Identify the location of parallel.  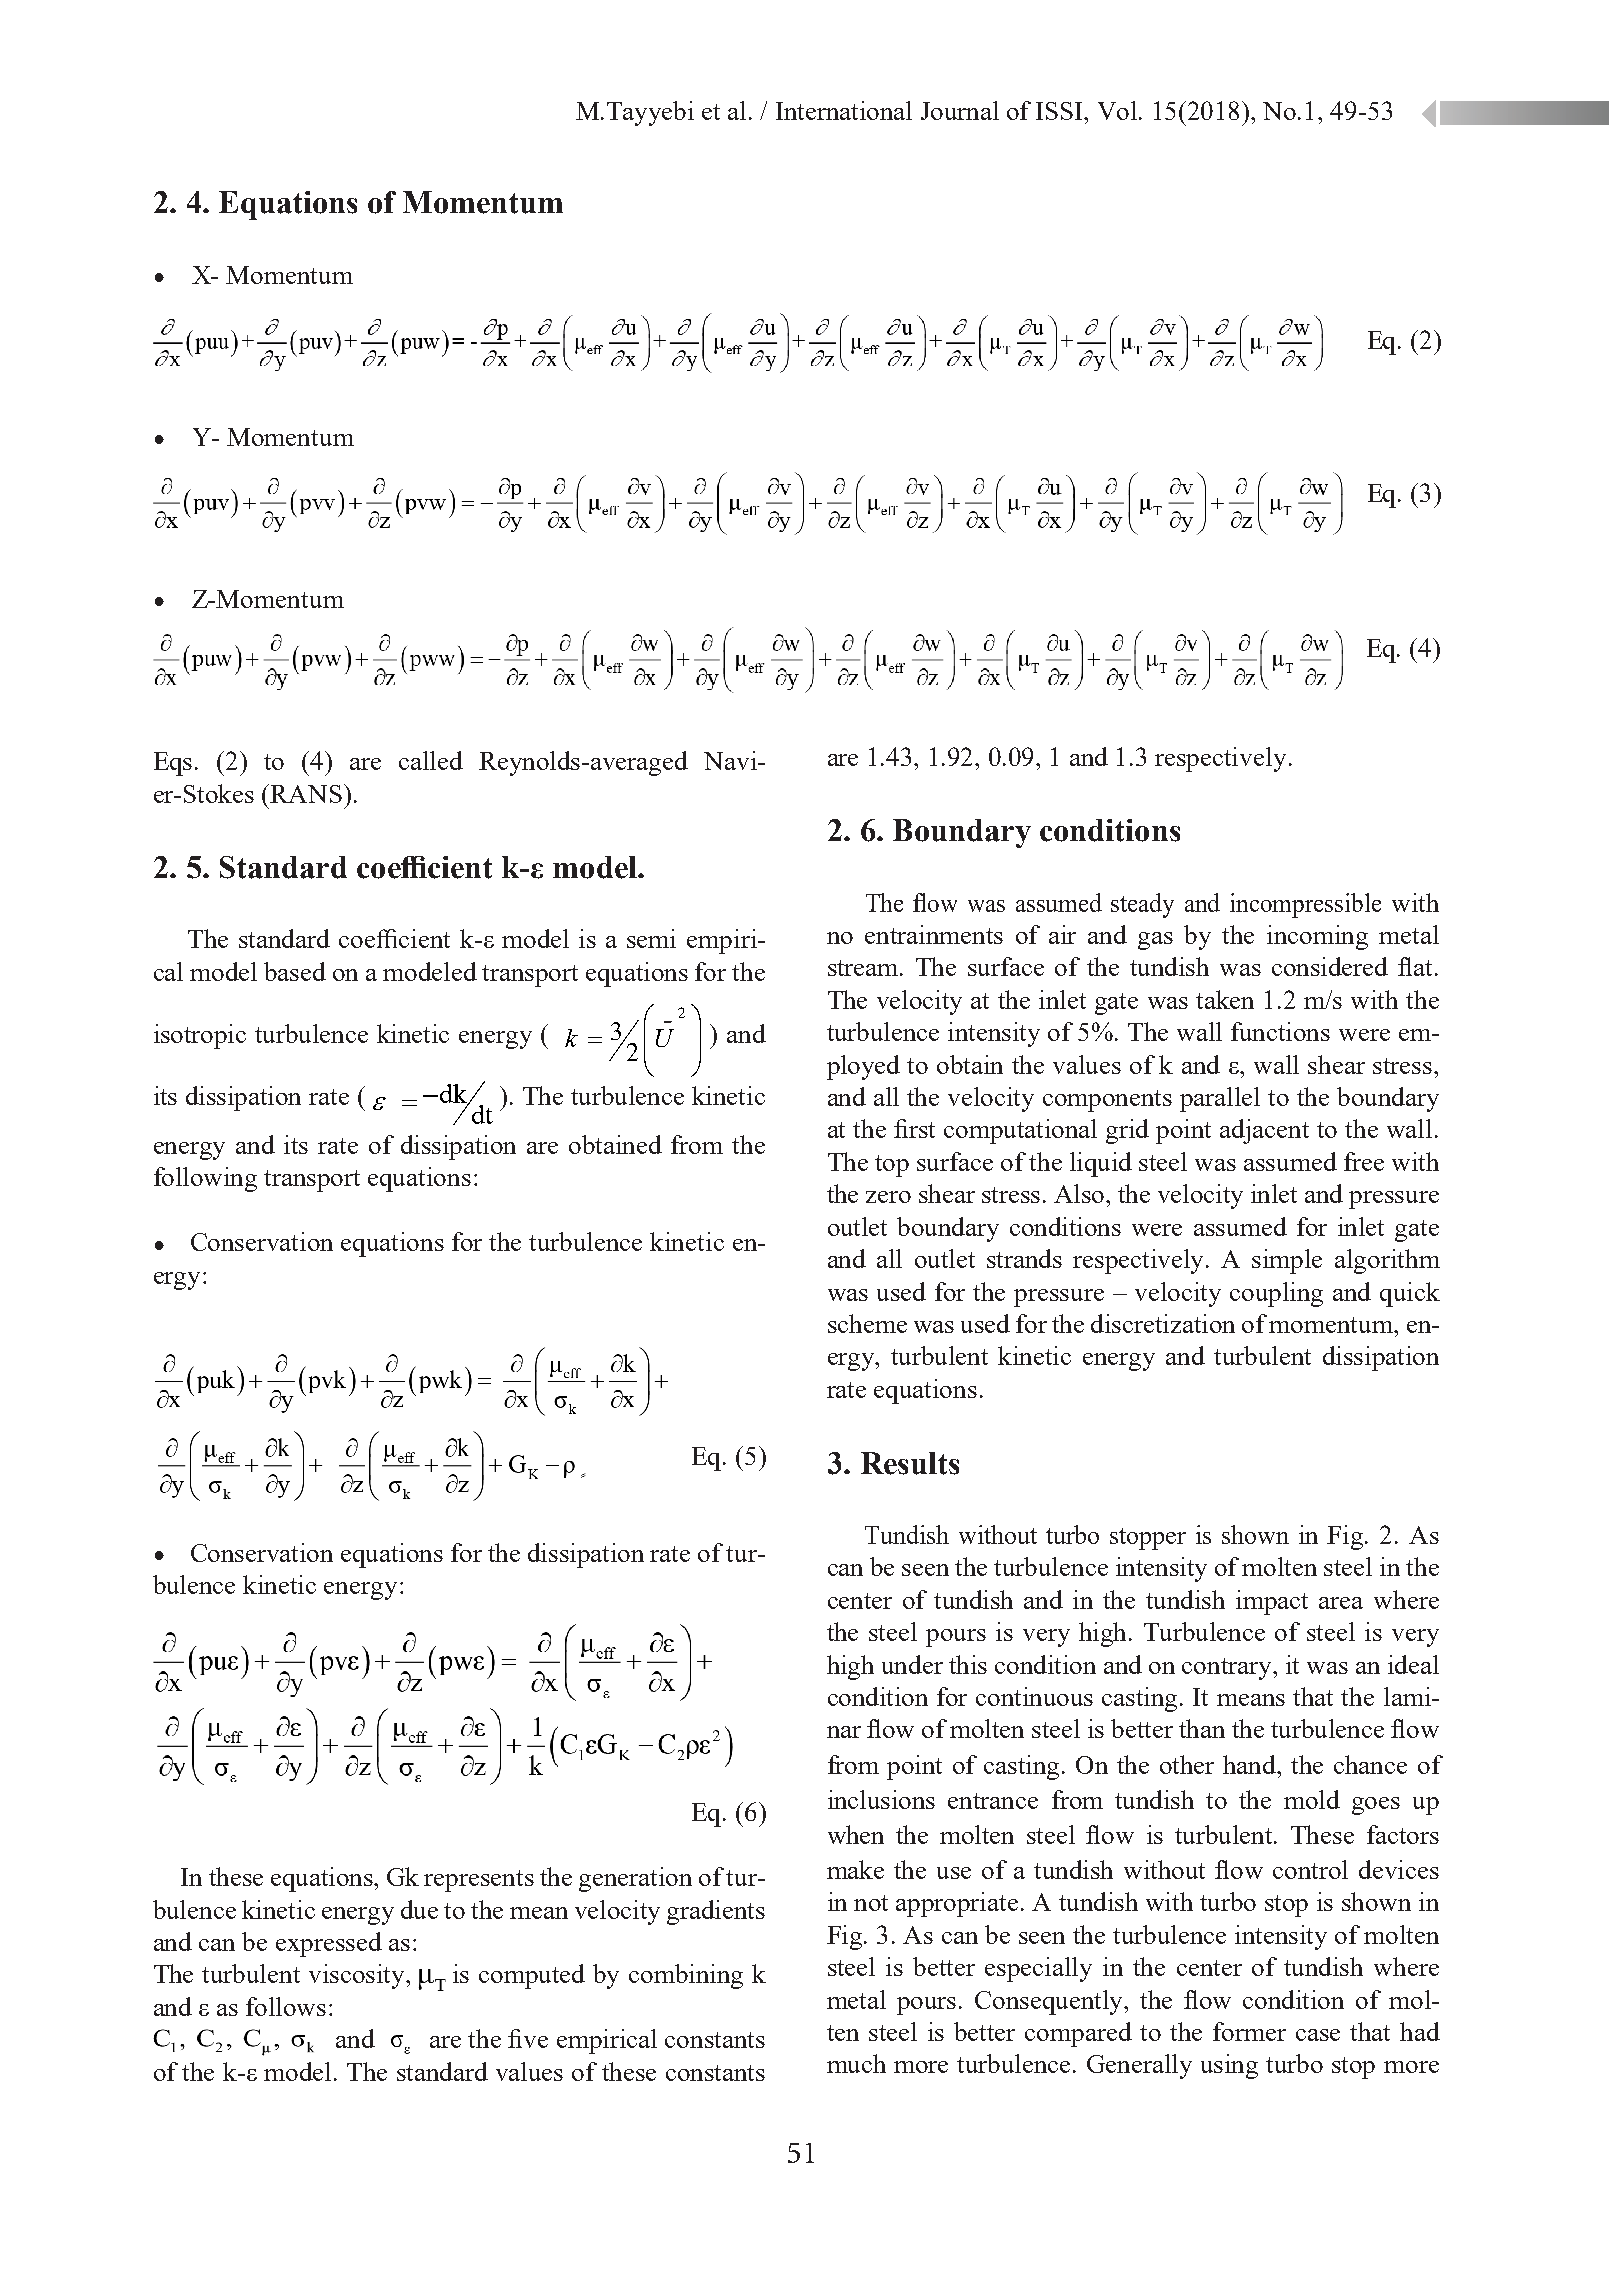
(1220, 1099).
